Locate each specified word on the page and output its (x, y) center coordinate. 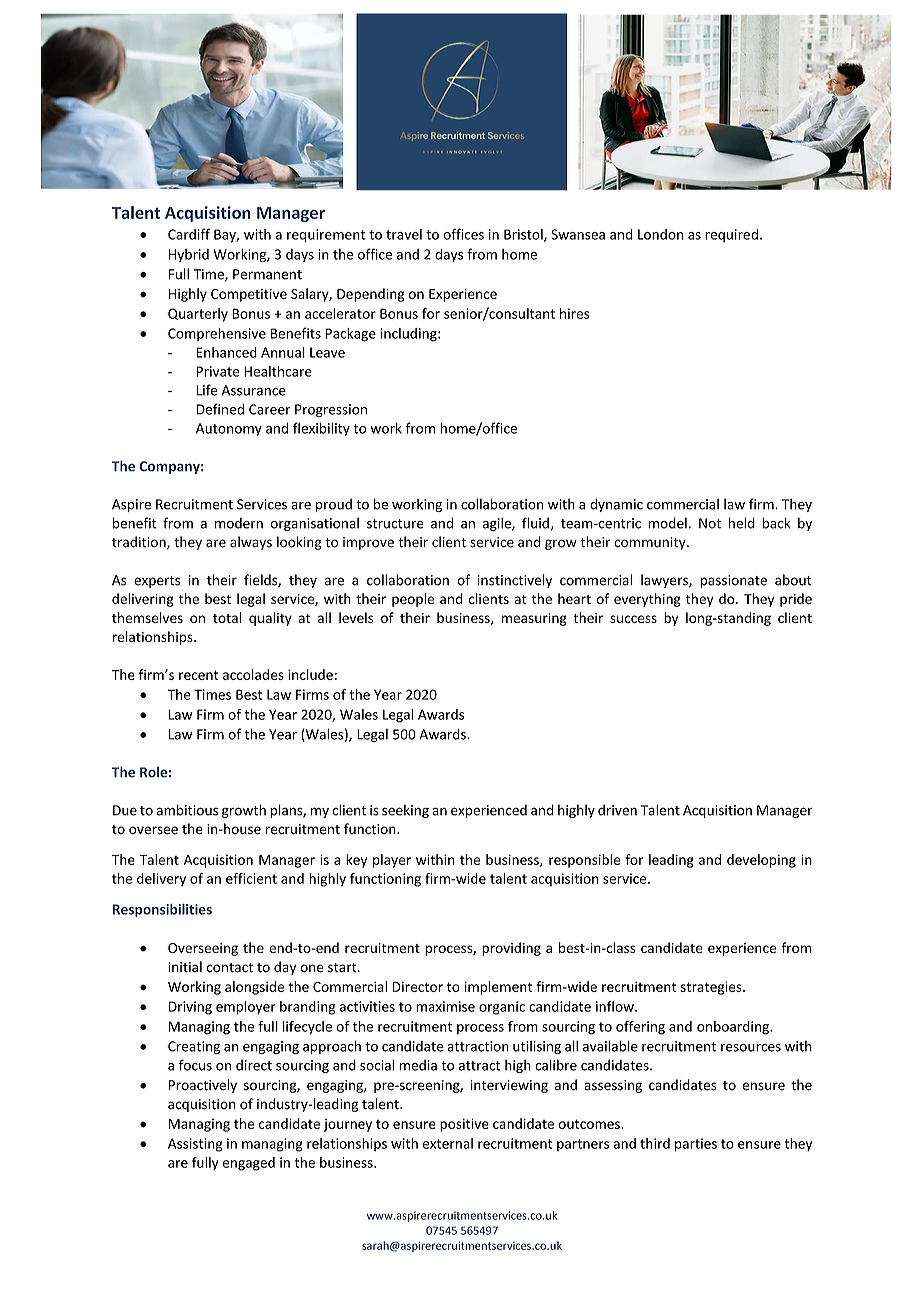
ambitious (187, 810)
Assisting (195, 1145)
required (731, 235)
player (392, 861)
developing (761, 861)
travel (404, 234)
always (251, 543)
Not (710, 523)
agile (498, 524)
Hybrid (189, 255)
